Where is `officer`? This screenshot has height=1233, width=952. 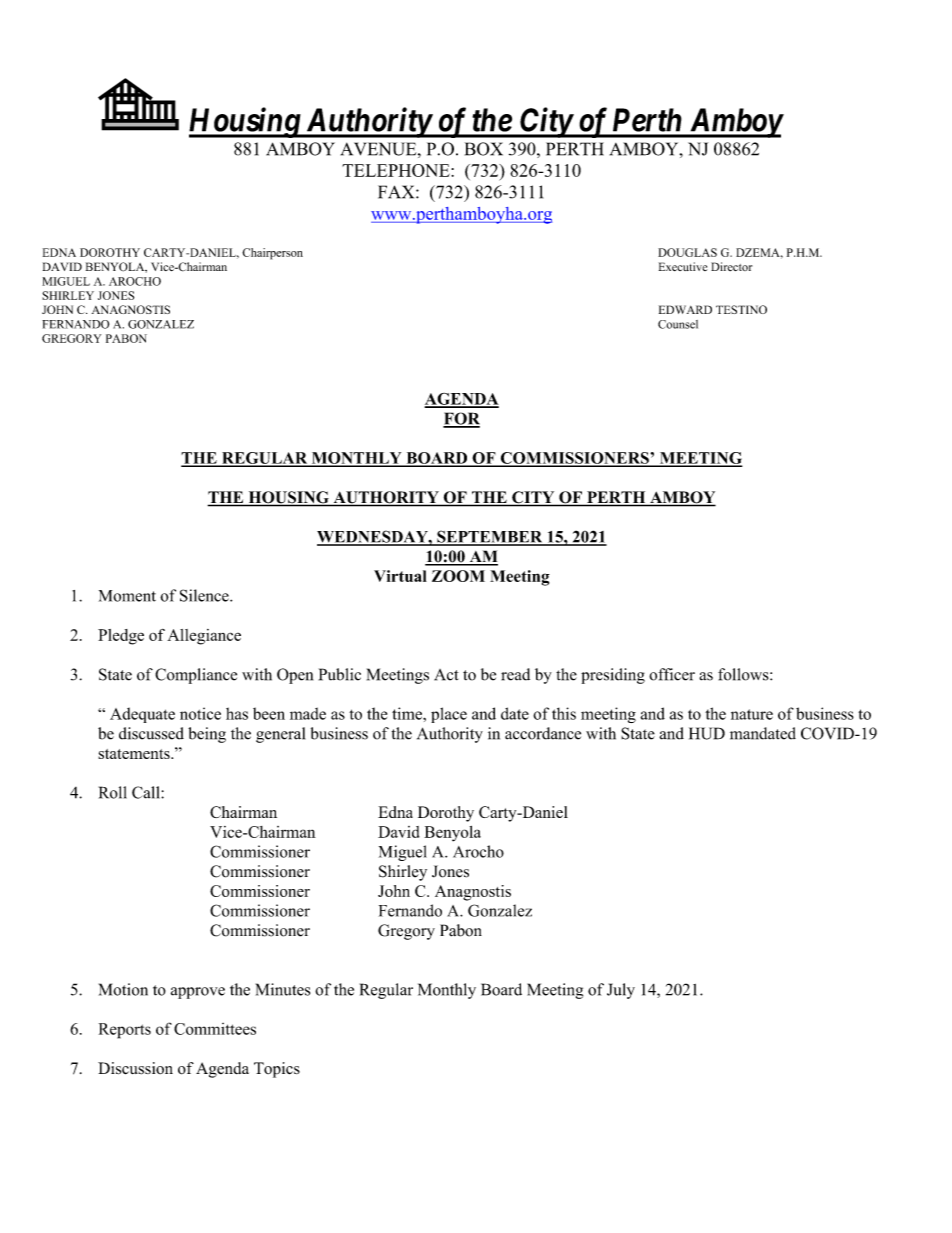 officer is located at coordinates (672, 674).
